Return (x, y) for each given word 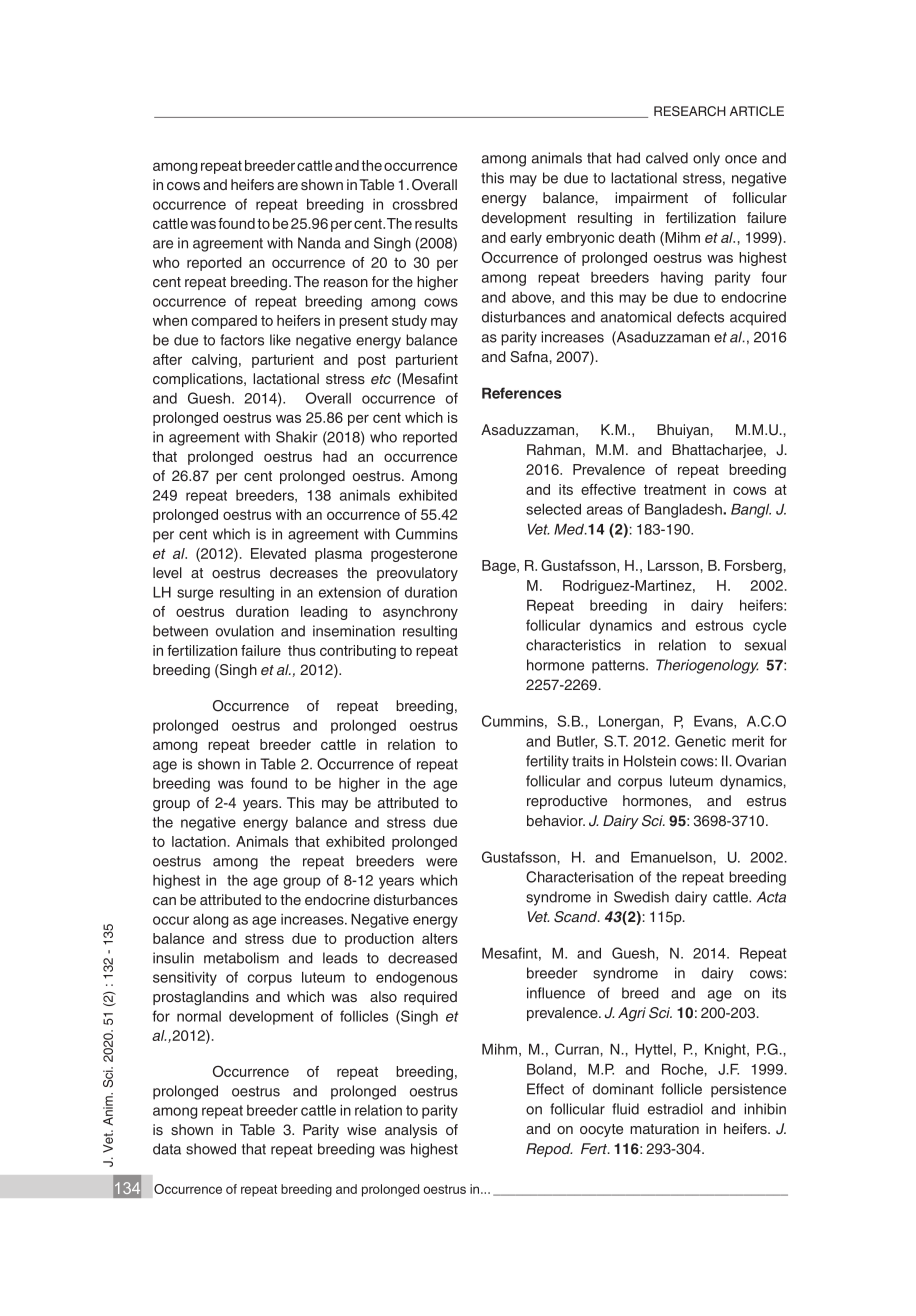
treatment (675, 489)
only (706, 159)
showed (211, 1149)
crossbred (424, 204)
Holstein (650, 761)
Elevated (278, 553)
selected (553, 509)
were (441, 862)
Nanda (319, 243)
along (210, 921)
